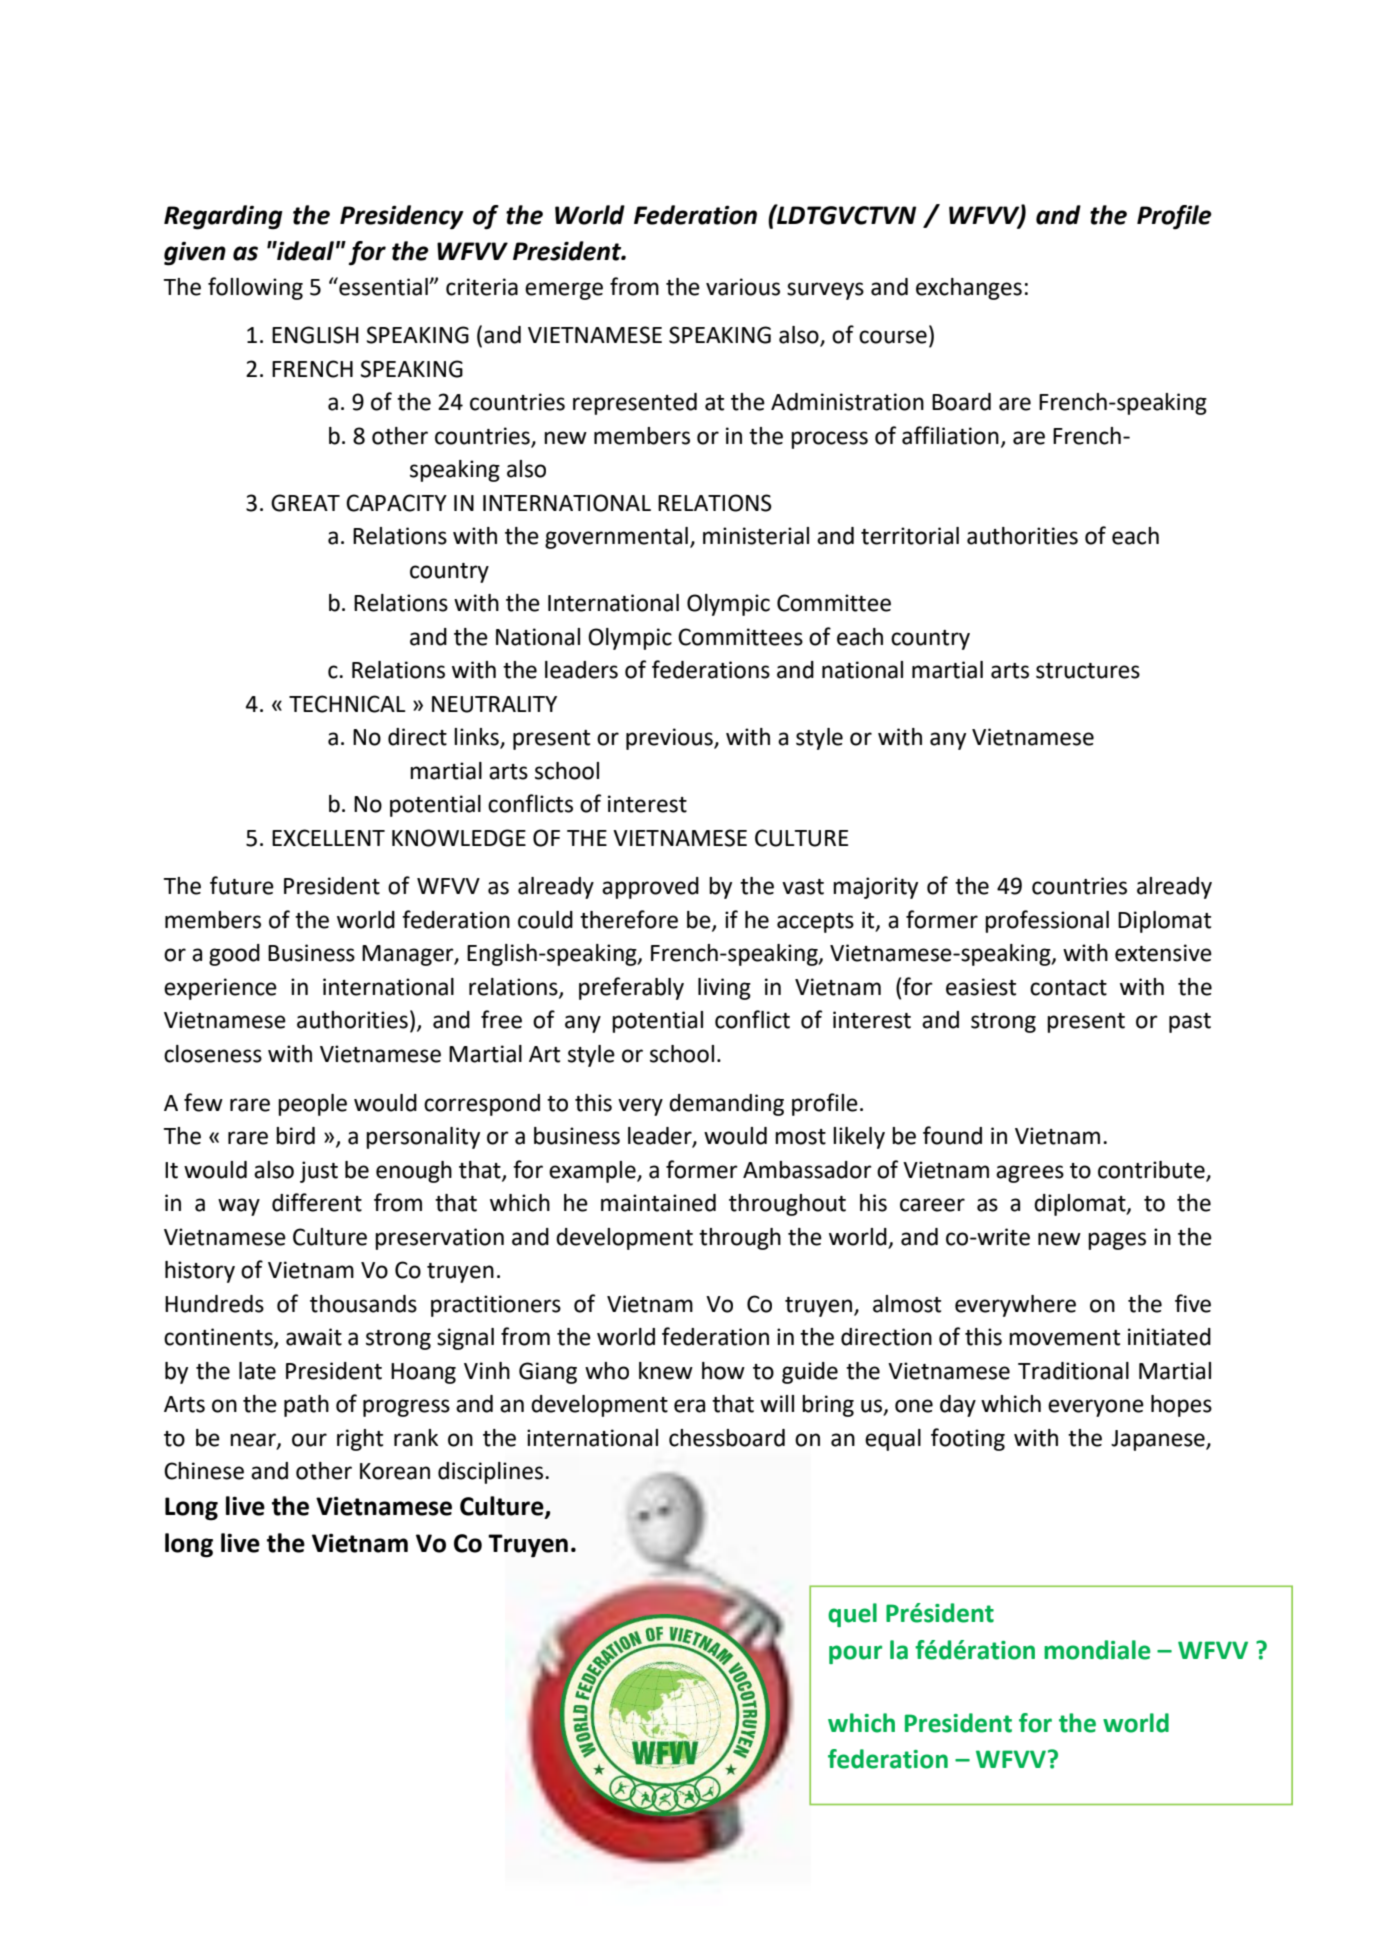 This screenshot has width=1376, height=1946. Describe the element at coordinates (363, 1304) in the screenshot. I see `thousands` at that location.
